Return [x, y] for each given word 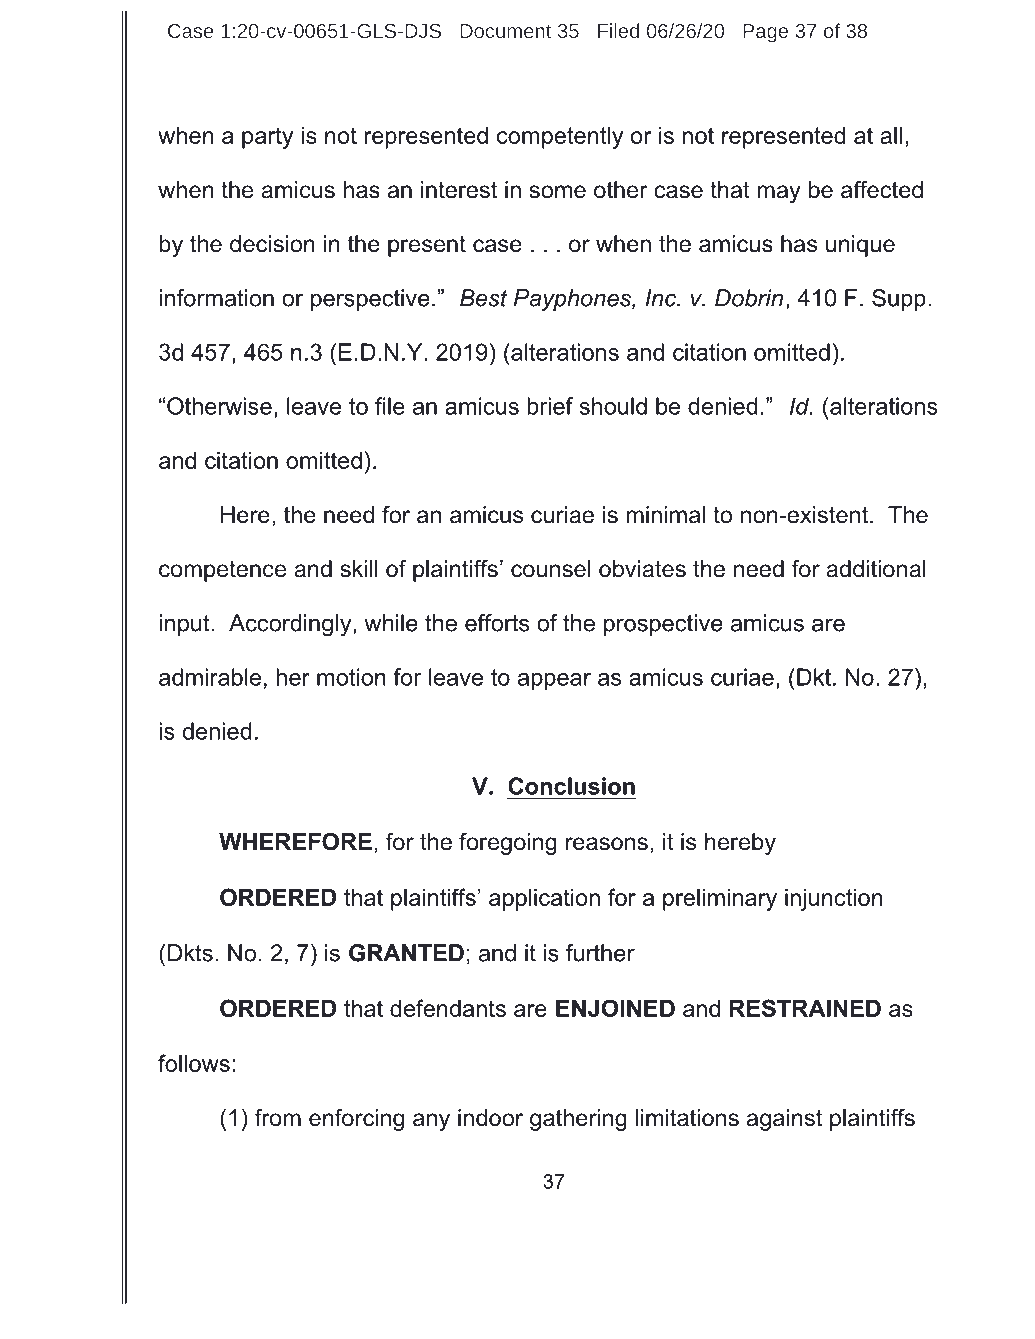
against [784, 1120]
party [267, 138]
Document [505, 31]
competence [222, 571]
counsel [551, 569]
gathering [578, 1120]
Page [765, 33]
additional [876, 569]
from [278, 1118]
